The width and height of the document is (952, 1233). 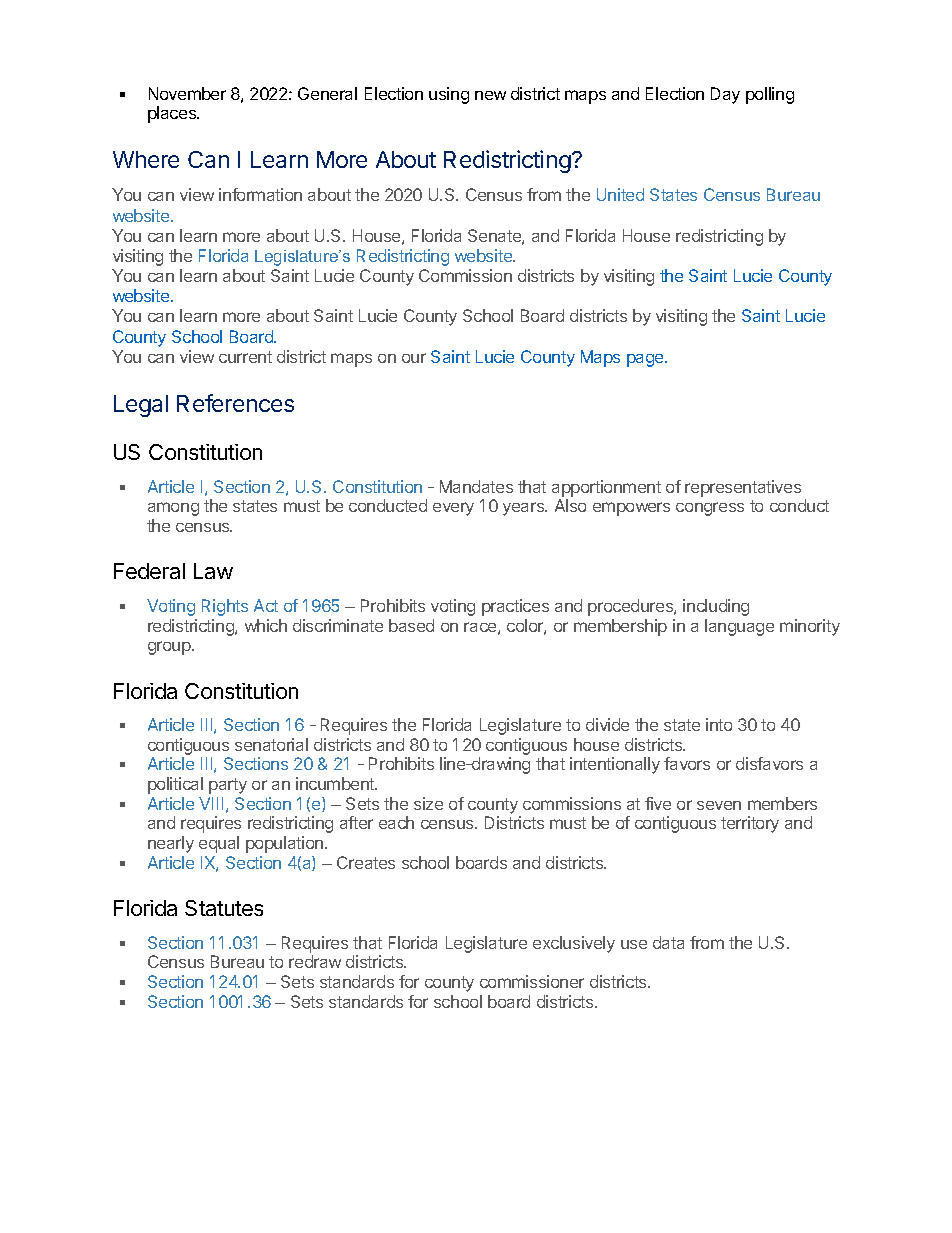 I want to click on new, so click(x=490, y=95).
